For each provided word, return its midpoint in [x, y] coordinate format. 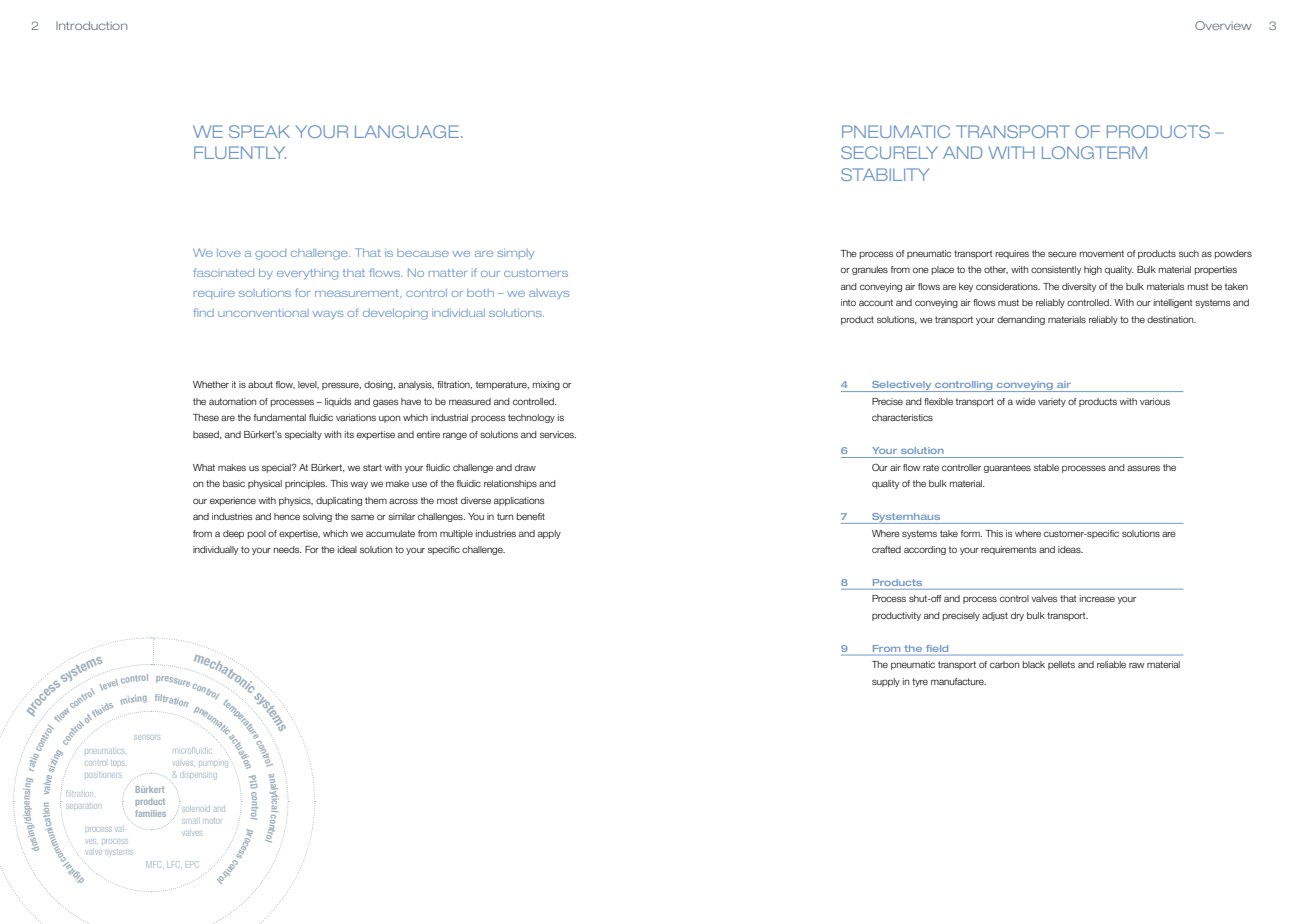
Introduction [91, 25]
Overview [1223, 25]
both [480, 293]
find [203, 312]
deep [233, 534]
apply [549, 534]
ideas [1070, 549]
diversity [1079, 287]
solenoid [196, 809]
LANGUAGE [407, 131]
